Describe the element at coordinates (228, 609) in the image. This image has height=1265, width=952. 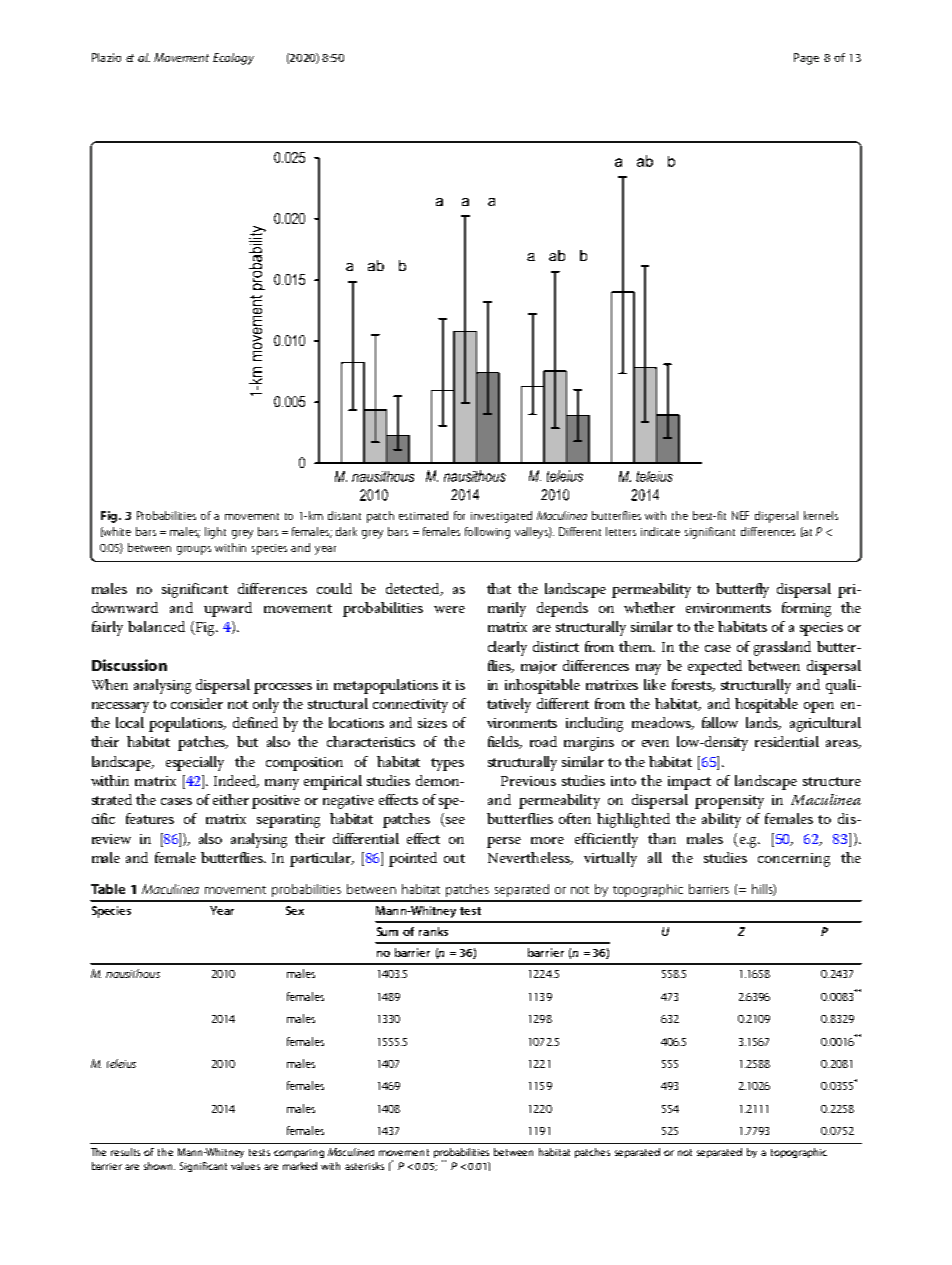
I see `upward` at that location.
